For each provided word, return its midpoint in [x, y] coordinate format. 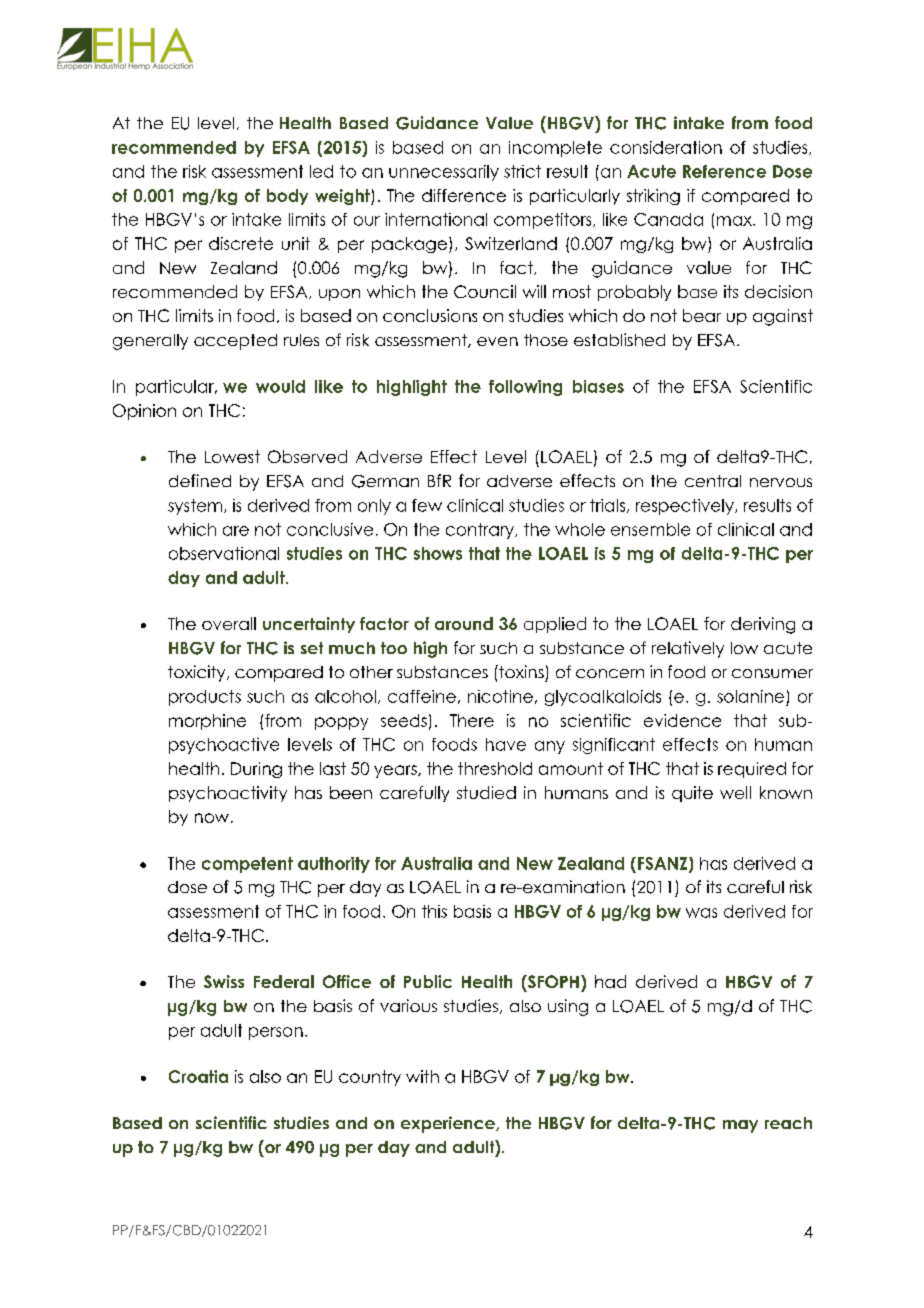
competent [247, 865]
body [287, 197]
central [713, 481]
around [464, 623]
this [434, 911]
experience [449, 1124]
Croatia [198, 1076]
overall [229, 623]
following [525, 388]
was [701, 913]
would [280, 386]
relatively [688, 649]
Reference [724, 171]
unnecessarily [444, 173]
